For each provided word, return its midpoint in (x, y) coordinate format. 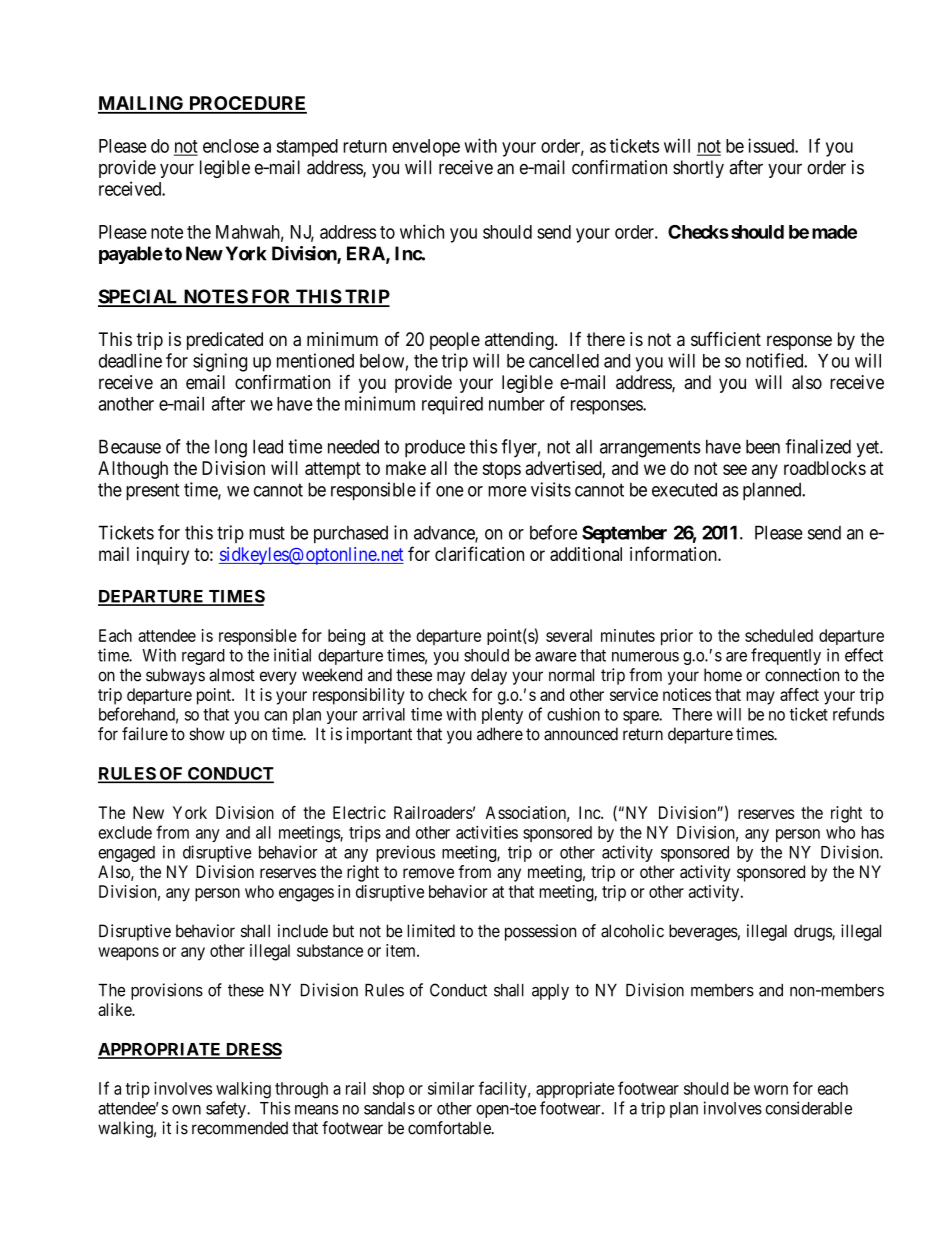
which (422, 231)
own (186, 1110)
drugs (813, 932)
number (517, 404)
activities (487, 832)
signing (220, 362)
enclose (231, 146)
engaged (126, 854)
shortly (698, 169)
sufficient (726, 338)
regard (203, 657)
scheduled (779, 635)
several (569, 635)
